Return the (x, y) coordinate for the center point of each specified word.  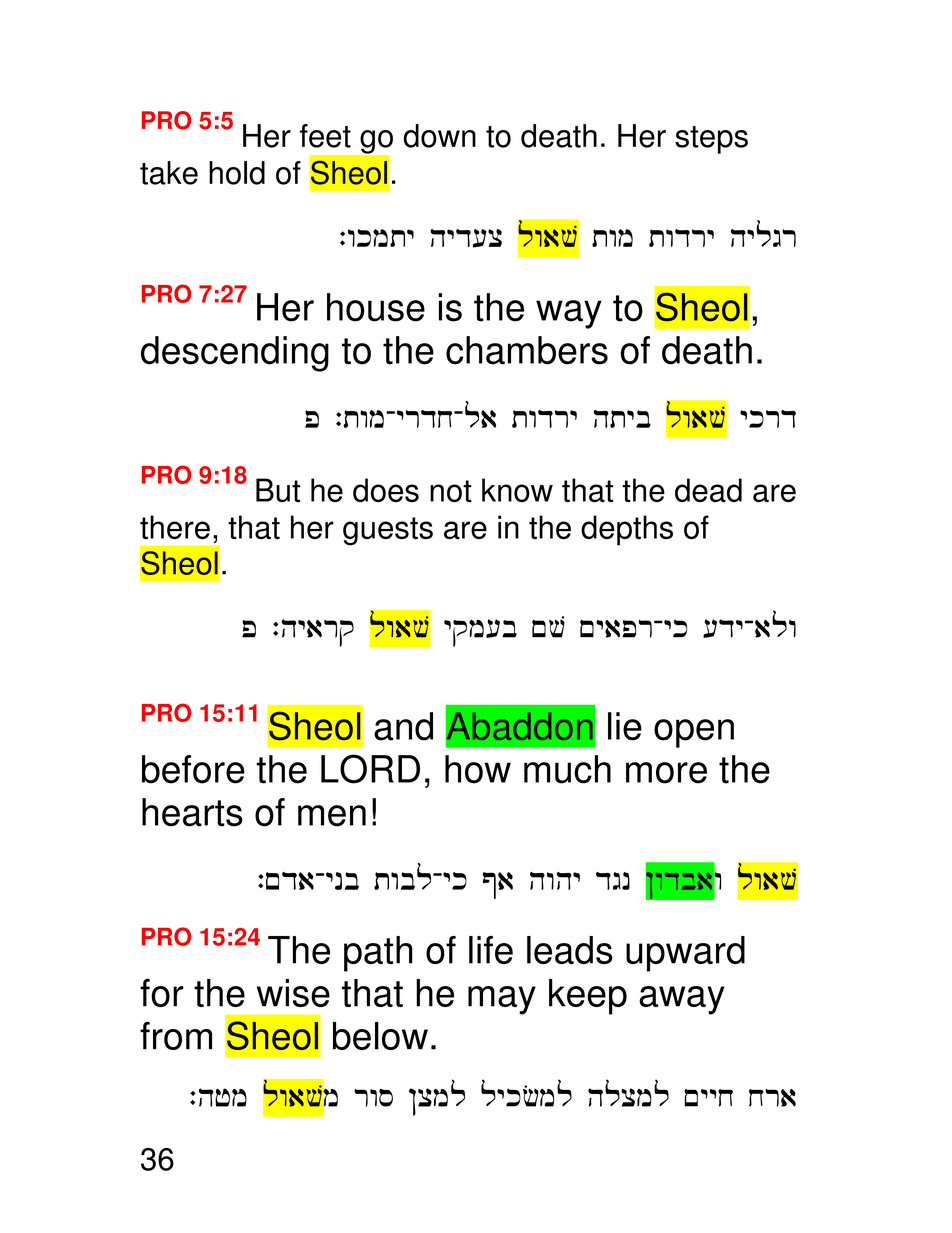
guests (388, 531)
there (175, 527)
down (439, 136)
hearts (192, 812)
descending (235, 354)
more (666, 773)
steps (711, 140)
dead (708, 490)
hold (237, 173)
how (478, 769)
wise (293, 993)
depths (627, 530)
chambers (527, 350)
